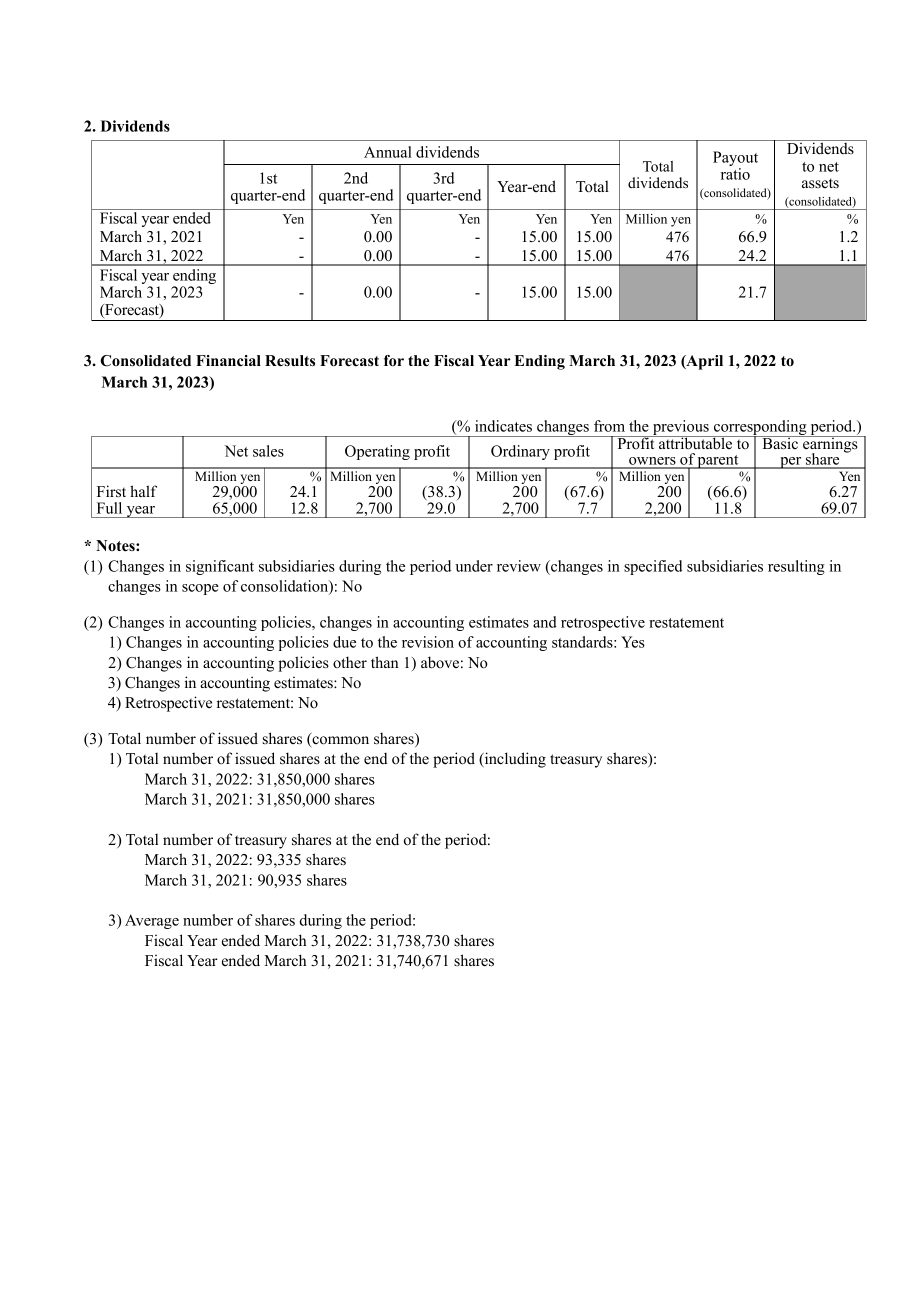 The width and height of the screenshot is (924, 1308). Describe the element at coordinates (760, 429) in the screenshot. I see `corresponding` at that location.
